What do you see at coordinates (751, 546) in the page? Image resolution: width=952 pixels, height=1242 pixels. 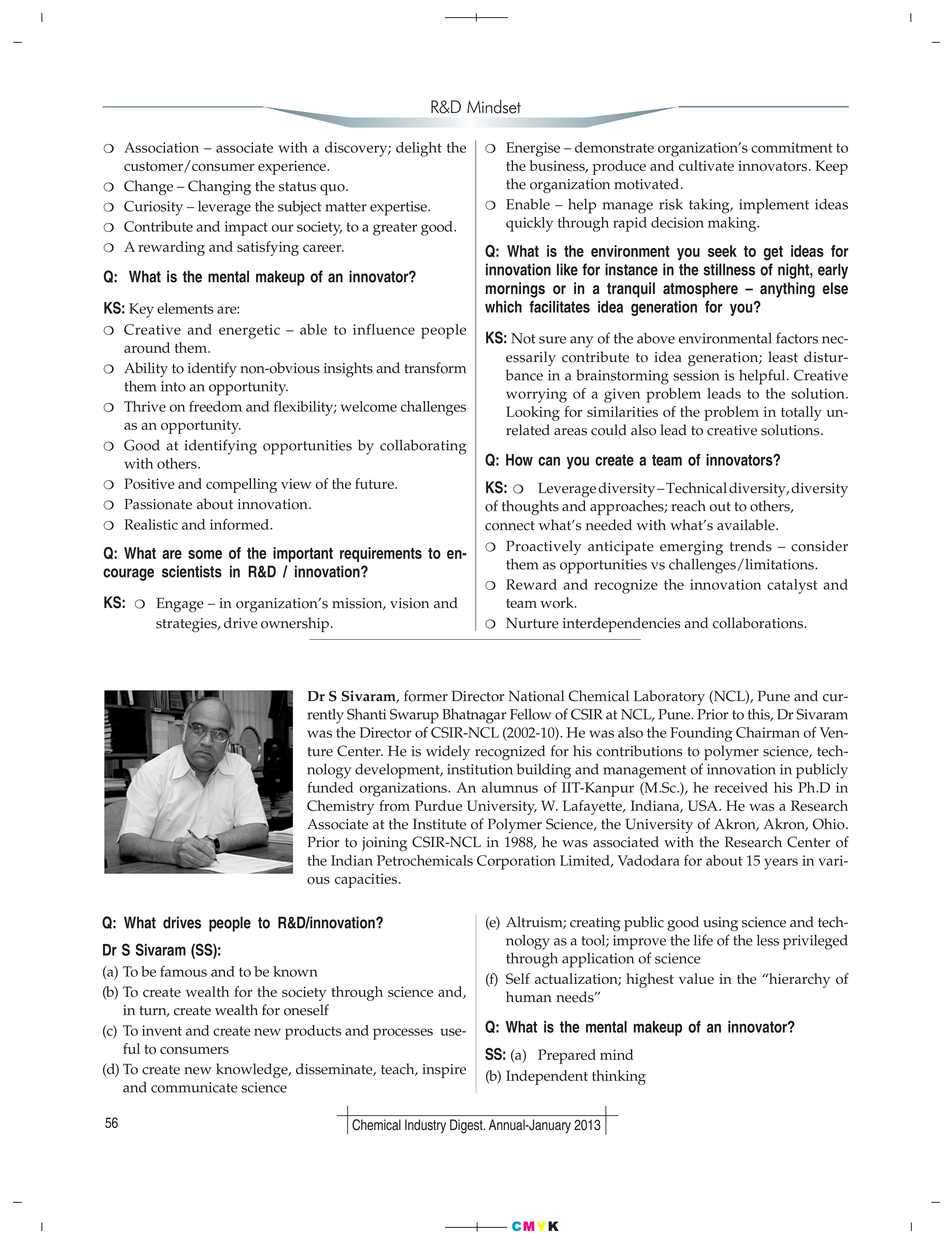 I see `trends` at bounding box center [751, 546].
